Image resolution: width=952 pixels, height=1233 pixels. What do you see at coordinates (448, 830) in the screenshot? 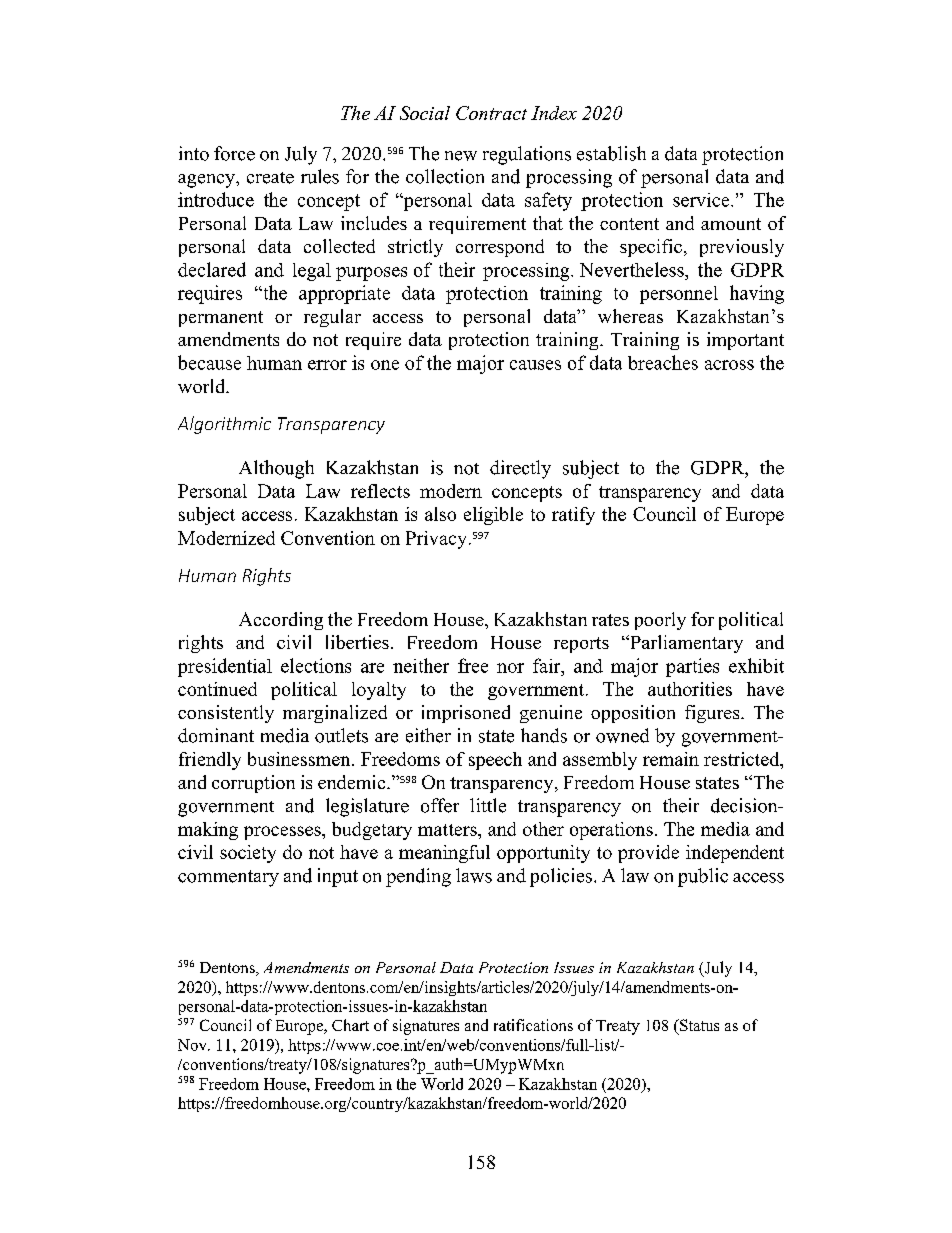
I see `matters` at bounding box center [448, 830].
